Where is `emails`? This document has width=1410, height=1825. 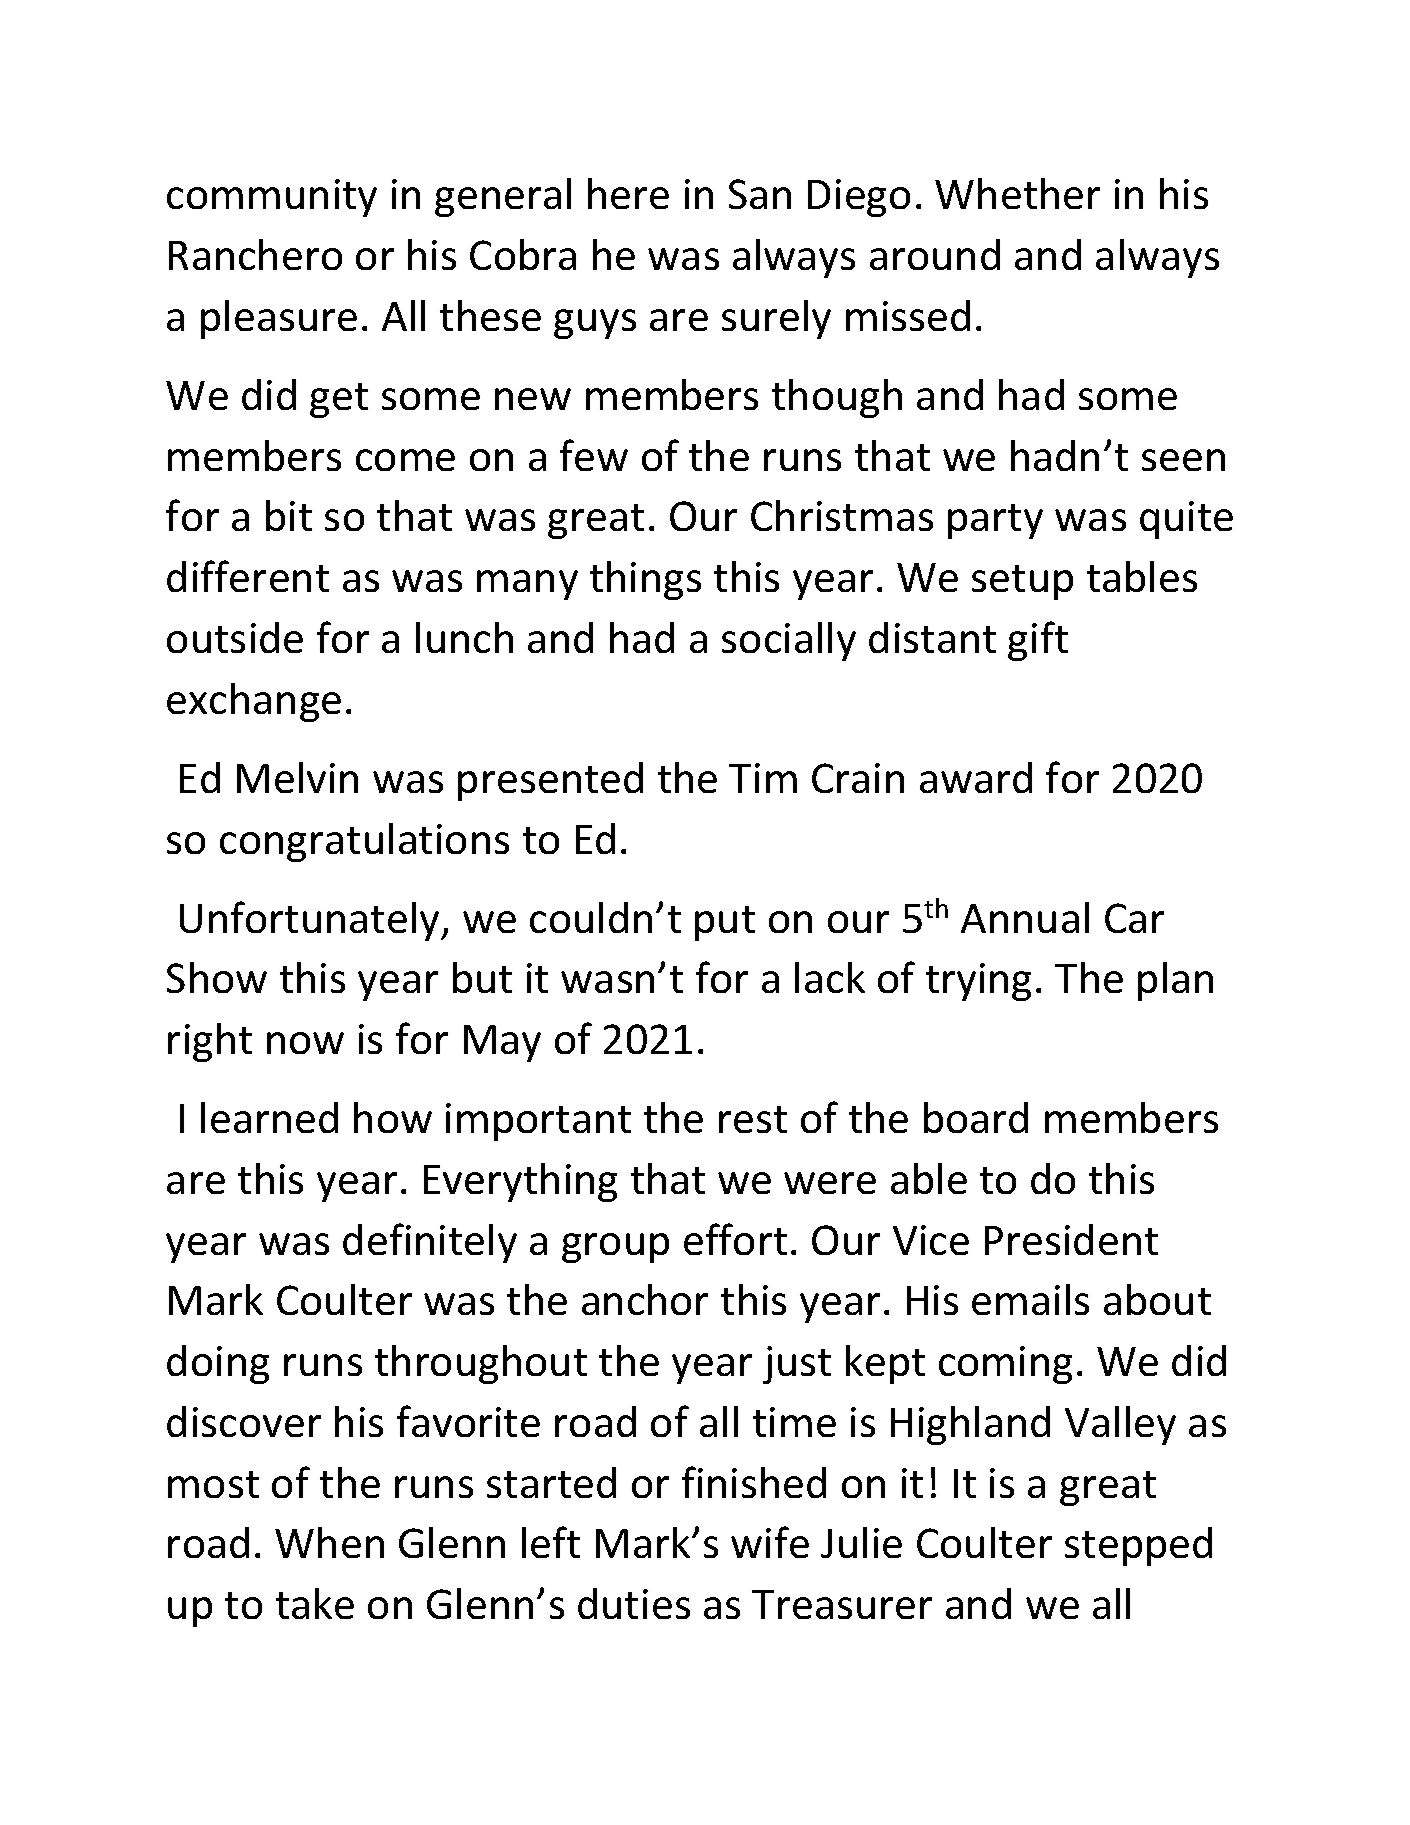 emails is located at coordinates (1030, 1299).
